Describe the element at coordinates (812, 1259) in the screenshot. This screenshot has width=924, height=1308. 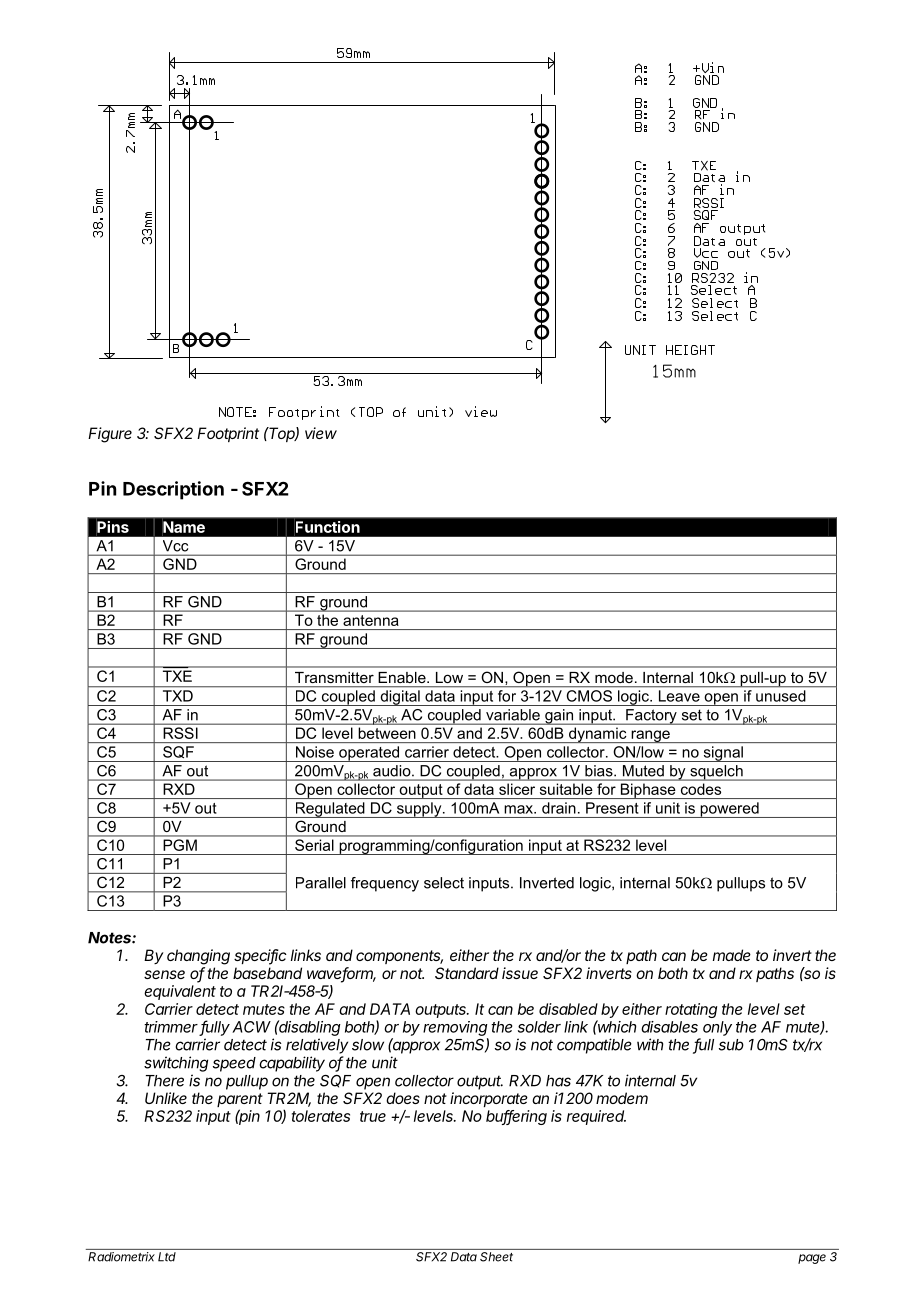
I see `page` at that location.
